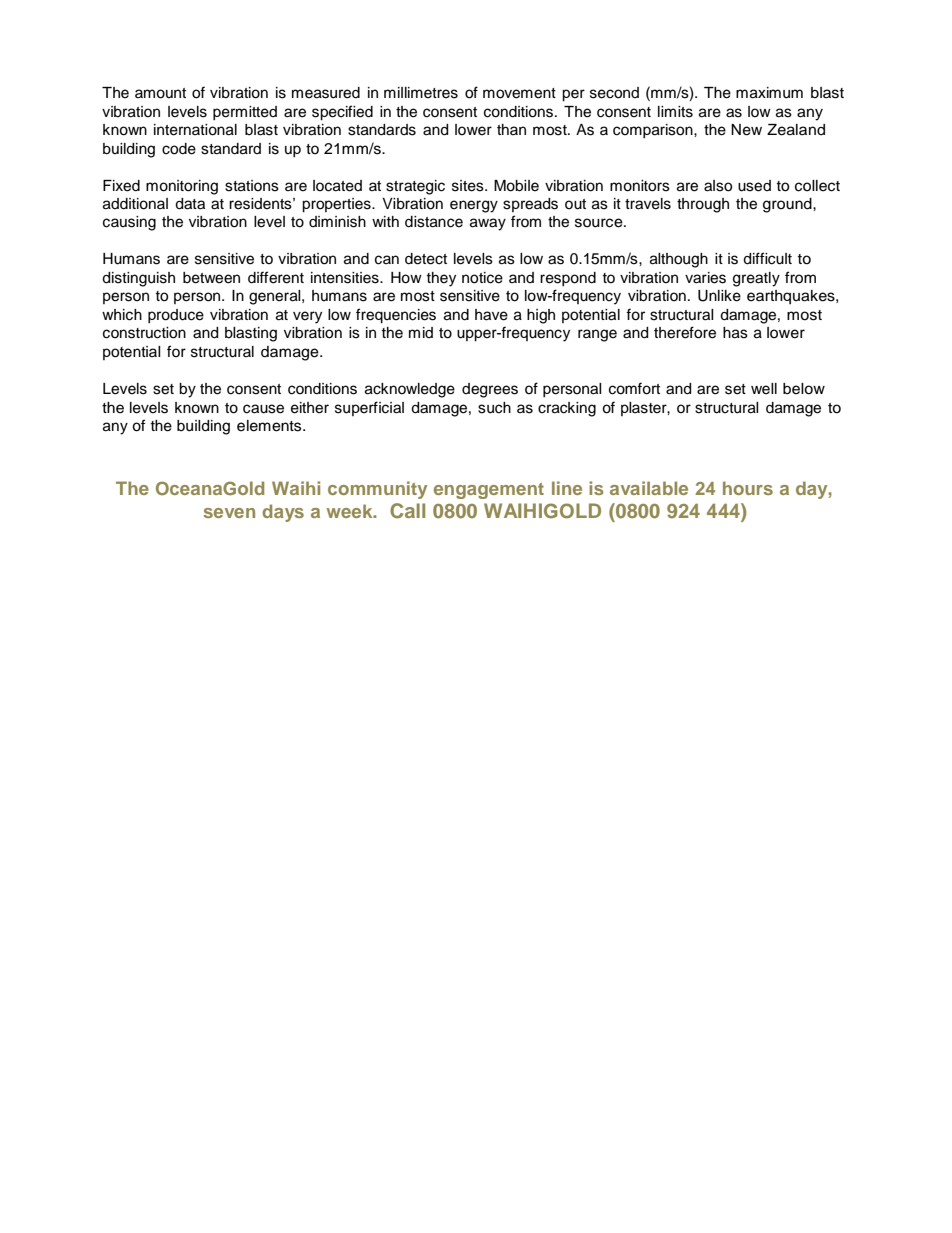 Image resolution: width=952 pixels, height=1233 pixels. I want to click on energy, so click(474, 206).
